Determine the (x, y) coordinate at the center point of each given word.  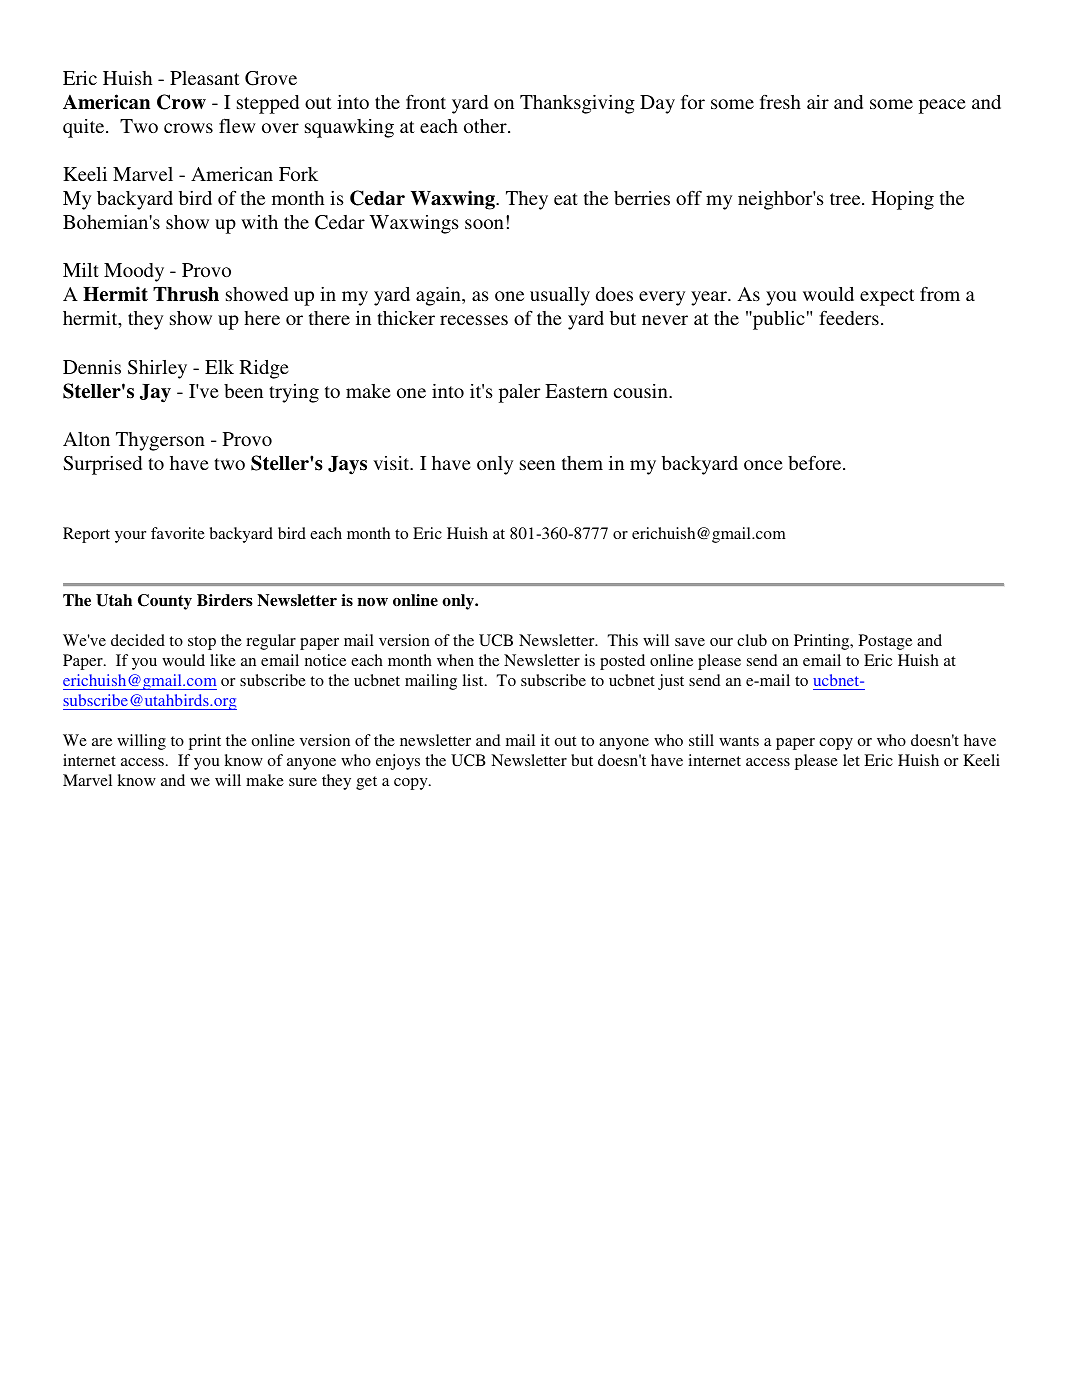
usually (560, 296)
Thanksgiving (577, 104)
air (818, 102)
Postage (885, 642)
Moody (134, 272)
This (623, 640)
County (165, 602)
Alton (86, 439)
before (816, 462)
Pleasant (205, 78)
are (102, 742)
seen (537, 465)
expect (887, 297)
